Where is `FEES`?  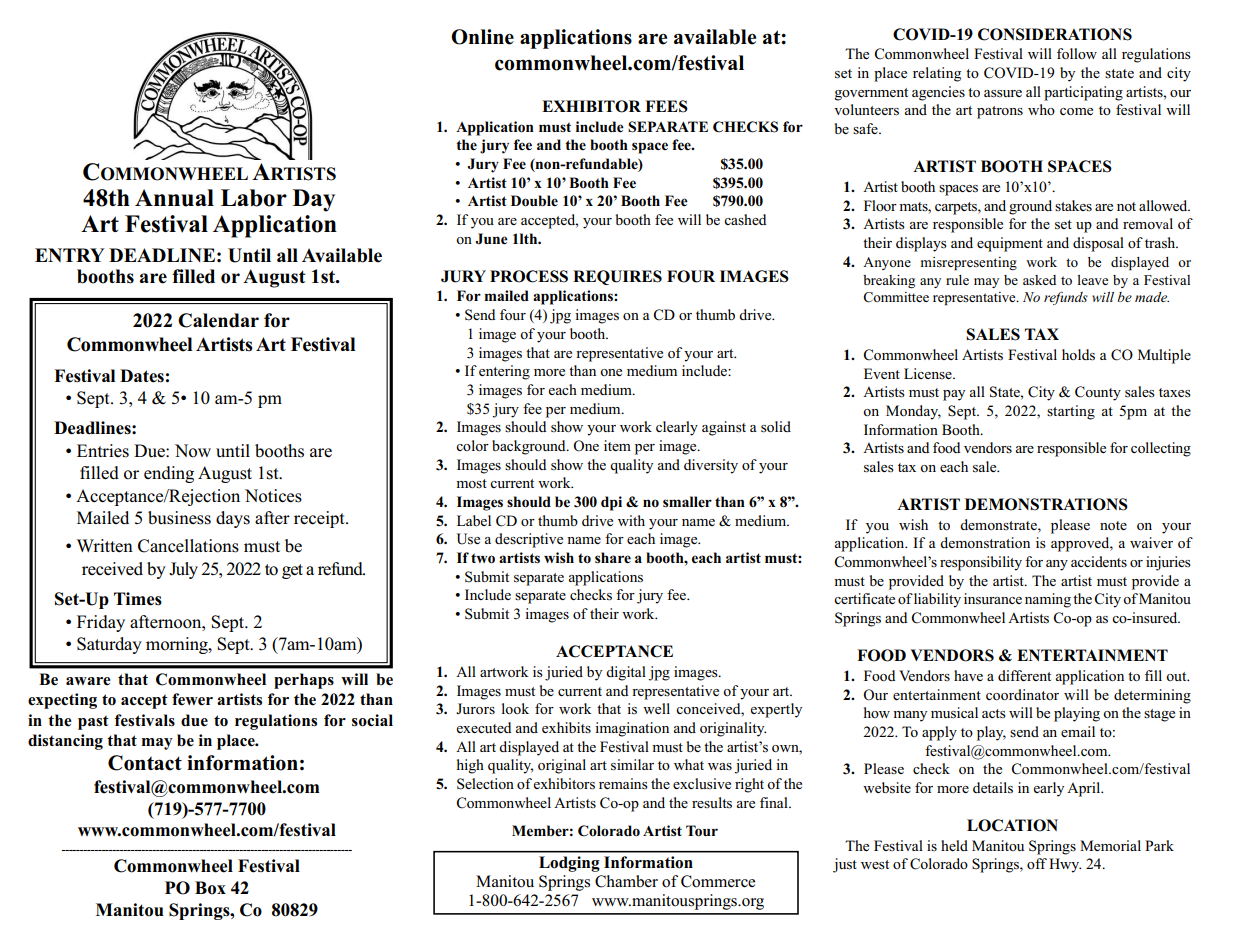 FEES is located at coordinates (666, 106).
